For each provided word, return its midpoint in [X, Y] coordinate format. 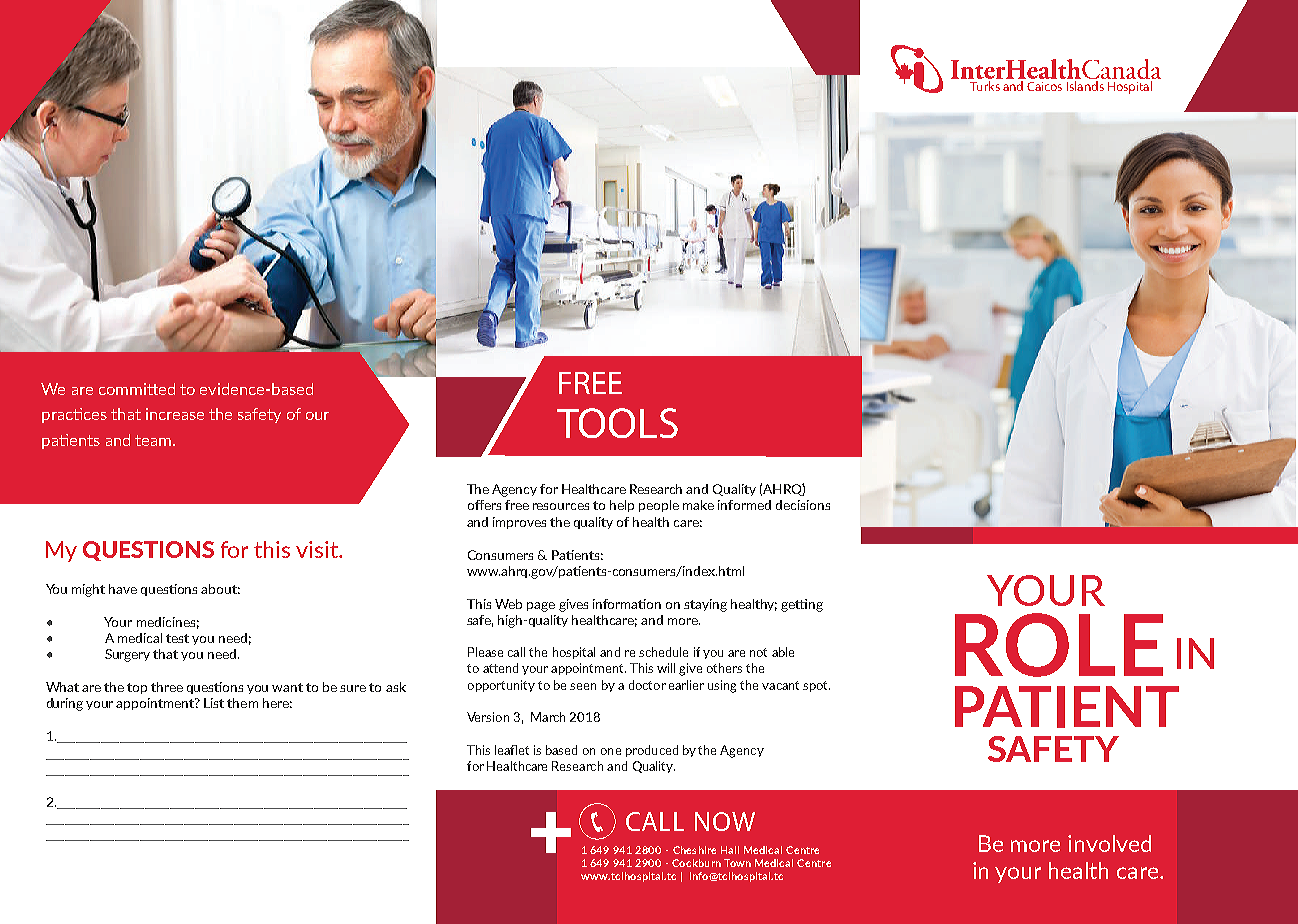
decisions [803, 505]
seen [583, 686]
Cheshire [694, 850]
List [214, 703]
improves [519, 523]
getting [802, 605]
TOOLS [617, 423]
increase [175, 414]
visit [318, 549]
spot [816, 686]
